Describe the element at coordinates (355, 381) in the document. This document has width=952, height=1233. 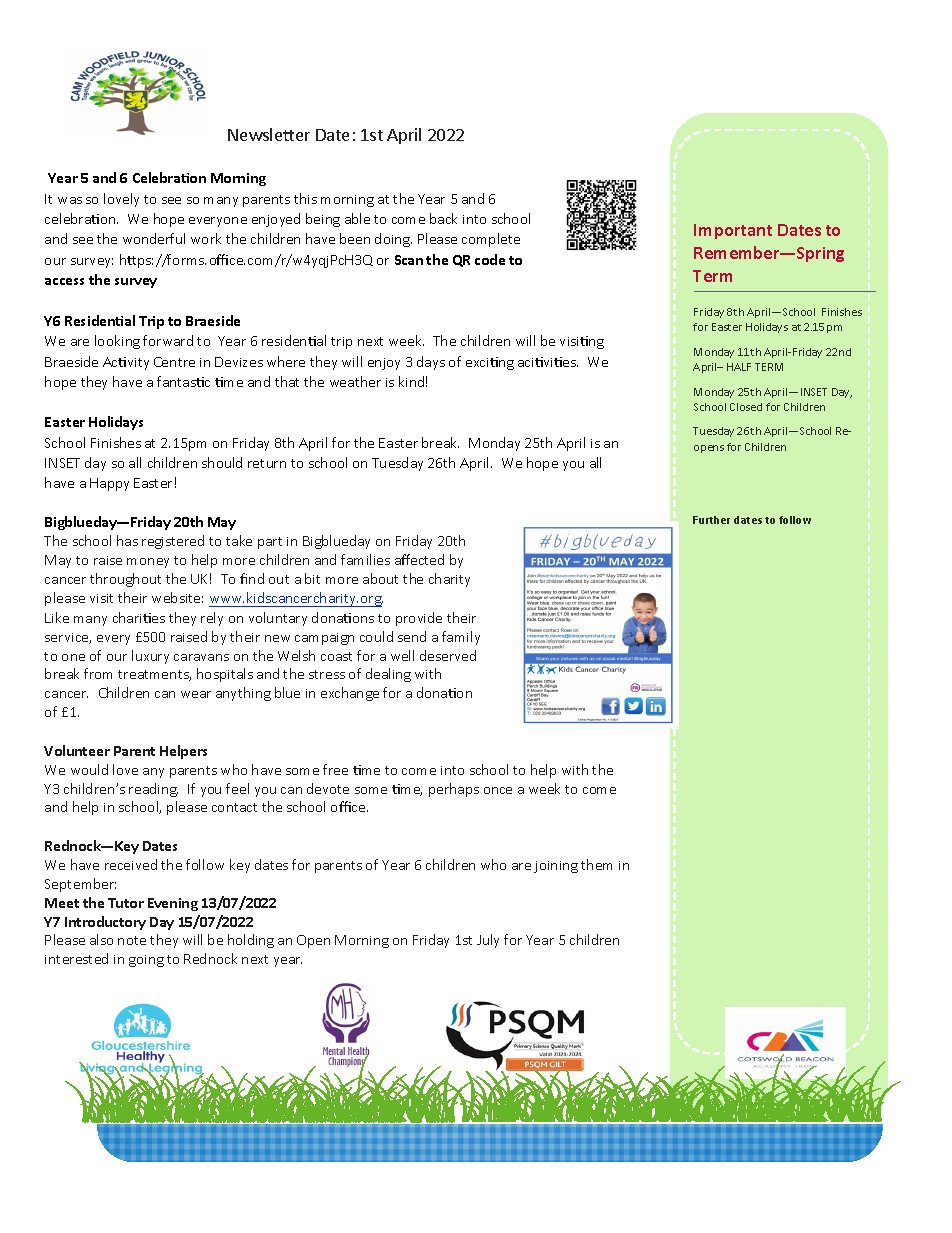
I see `weather` at that location.
